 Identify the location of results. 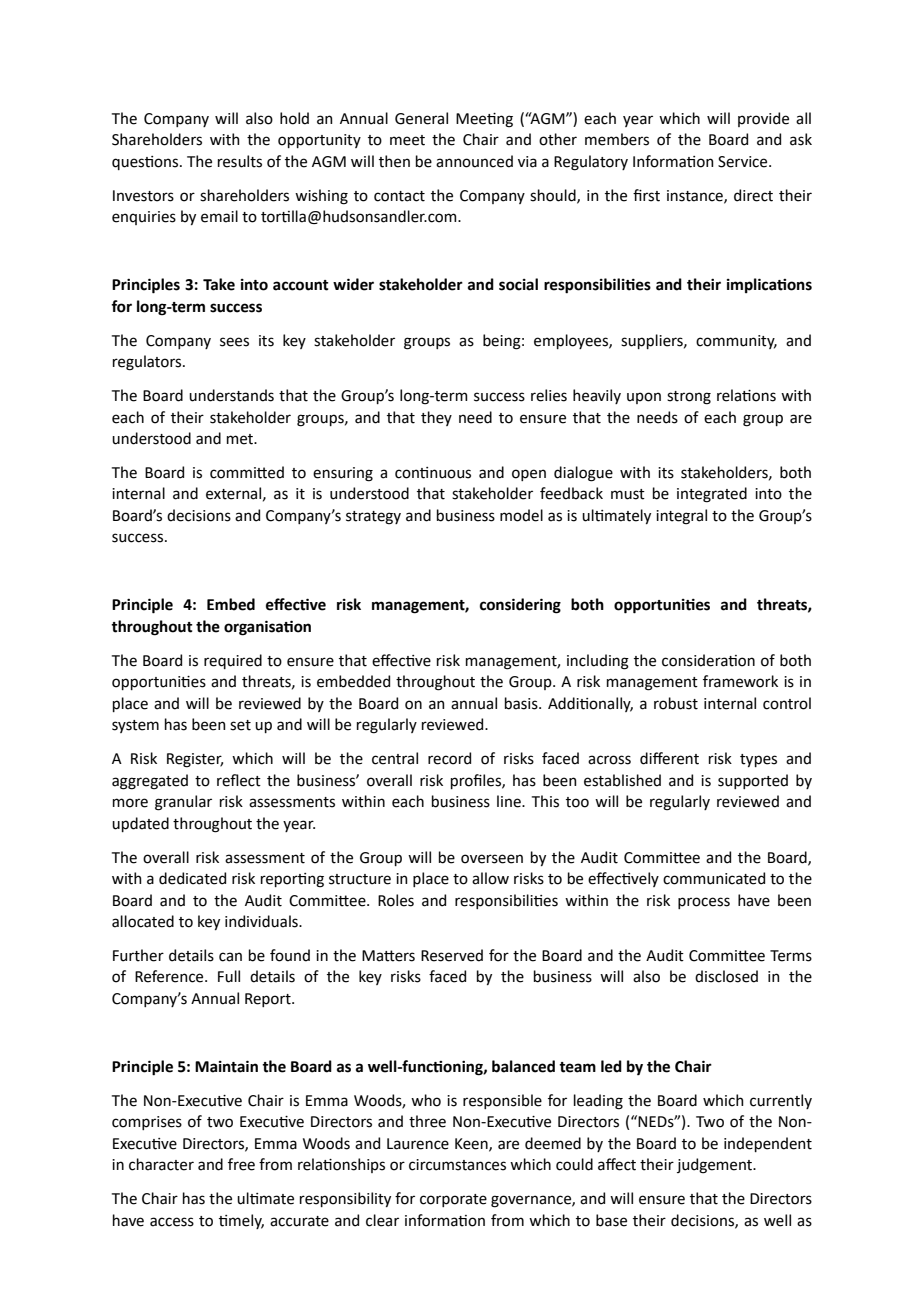
(240, 161).
